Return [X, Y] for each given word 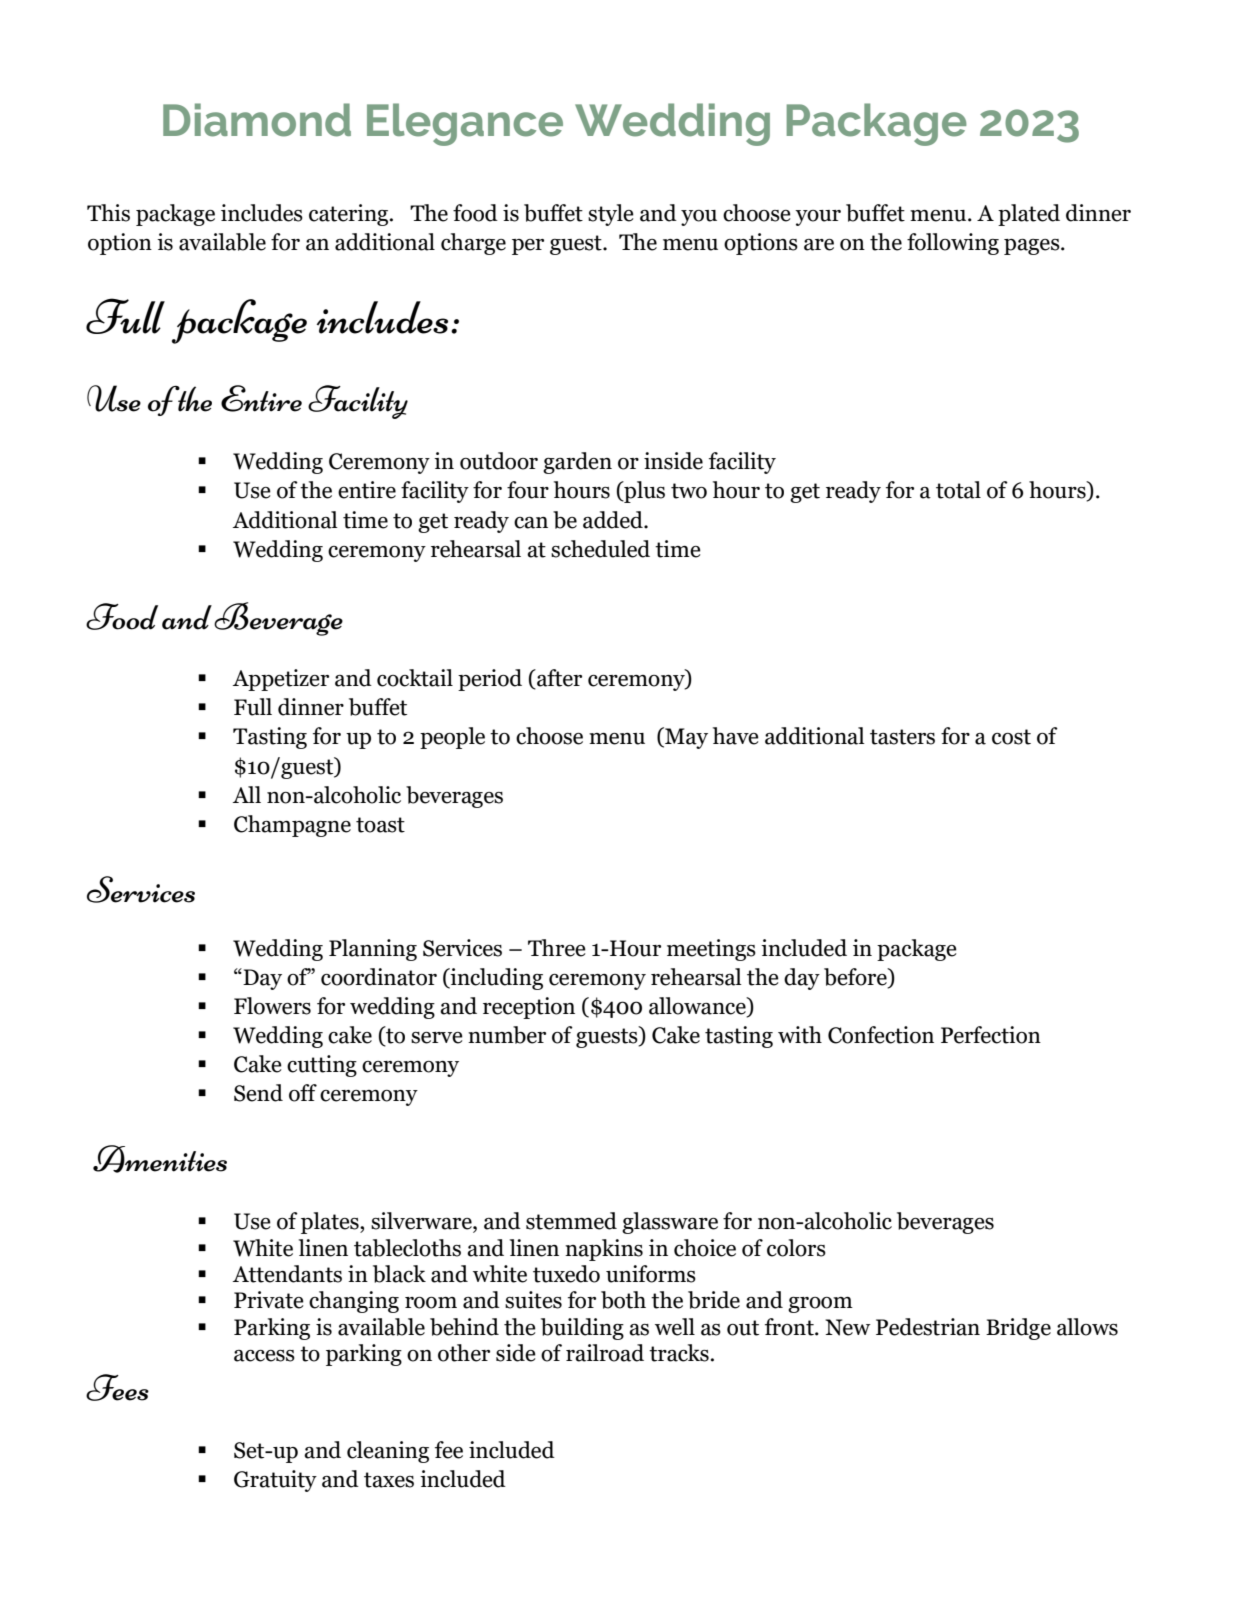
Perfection [991, 1035]
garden [577, 463]
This [108, 213]
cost [1011, 737]
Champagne [292, 826]
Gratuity [275, 1481]
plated [1029, 215]
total [958, 490]
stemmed [571, 1221]
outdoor [499, 461]
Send [258, 1093]
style [611, 215]
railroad [605, 1353]
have [736, 736]
